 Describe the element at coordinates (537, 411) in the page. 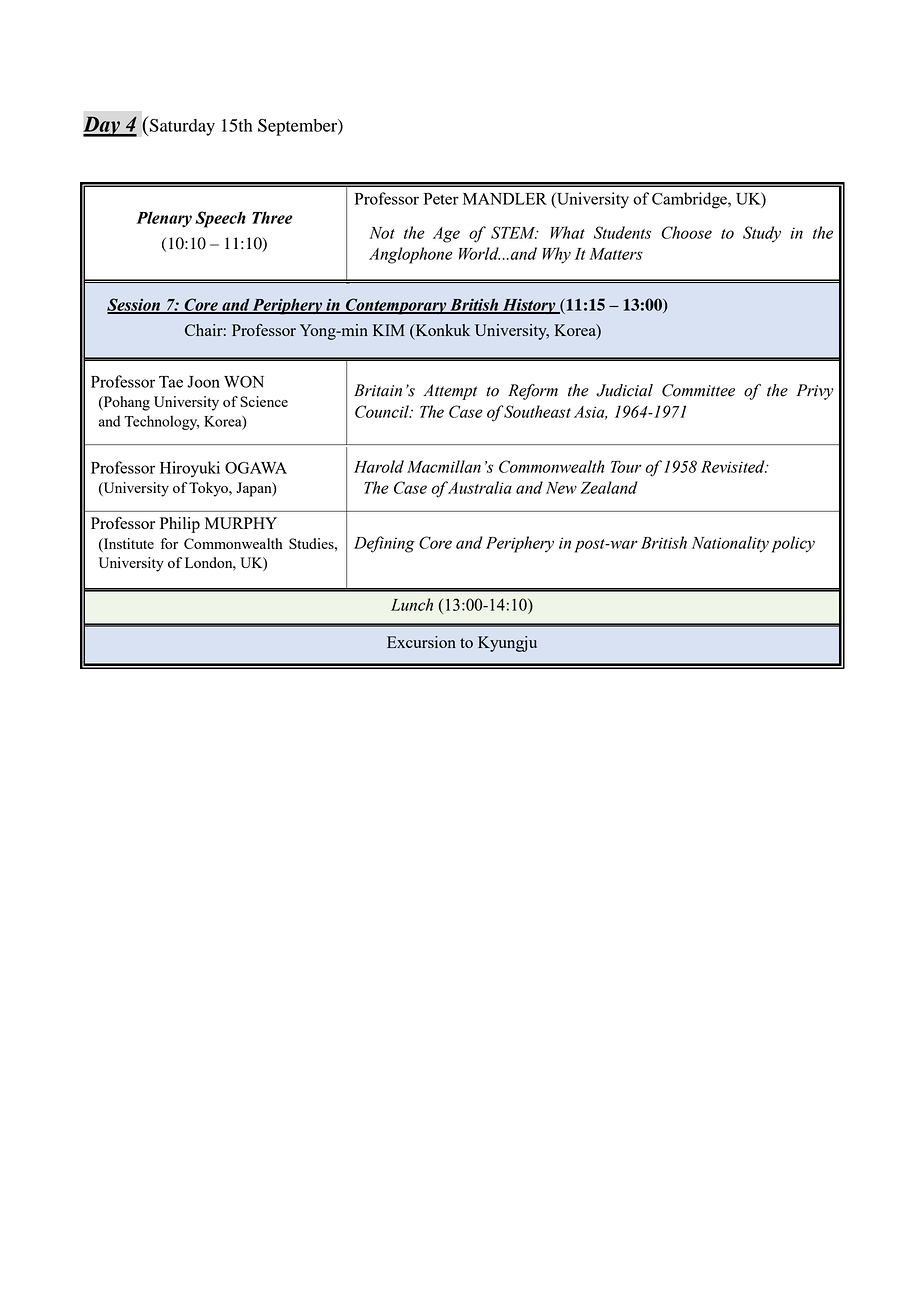

I see `Southeast` at that location.
